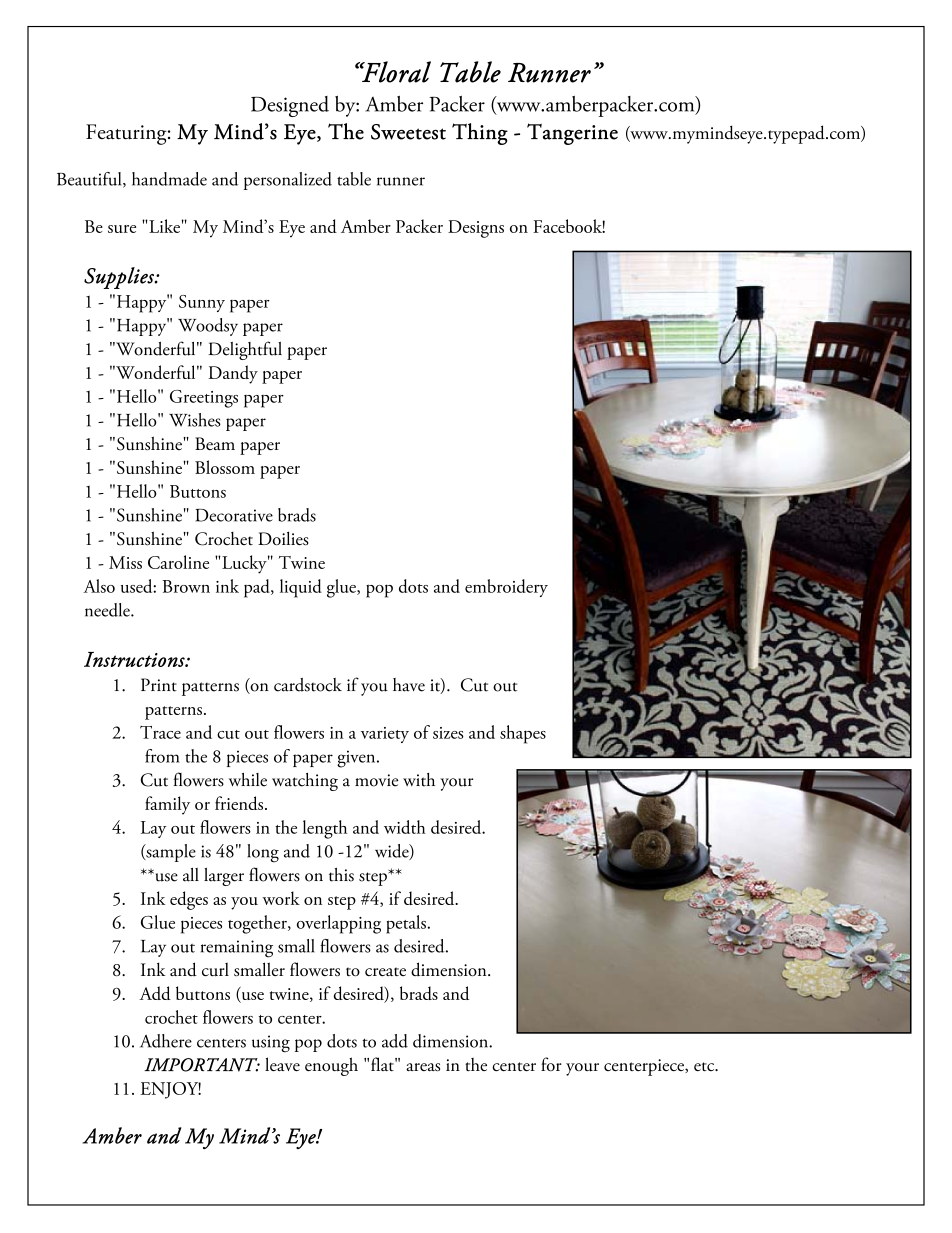 The width and height of the page is (952, 1233). What do you see at coordinates (480, 134) in the page?
I see `Thing` at bounding box center [480, 134].
